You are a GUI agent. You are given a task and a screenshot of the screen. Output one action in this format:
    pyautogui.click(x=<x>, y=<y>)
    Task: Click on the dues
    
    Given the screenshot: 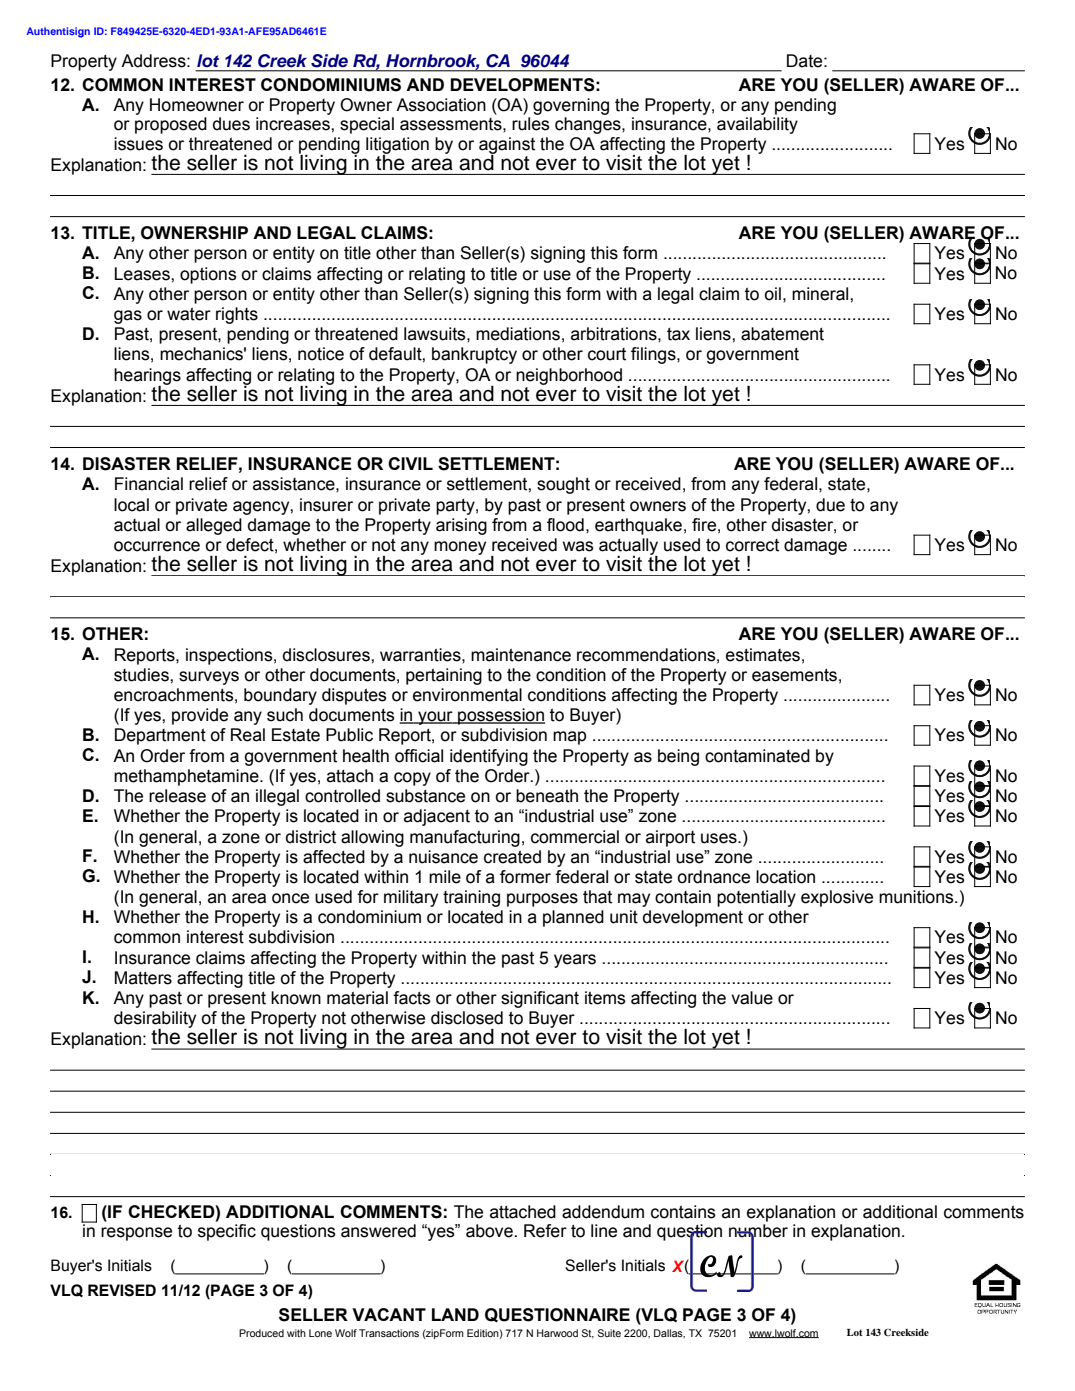 What is the action you would take?
    pyautogui.click(x=231, y=124)
